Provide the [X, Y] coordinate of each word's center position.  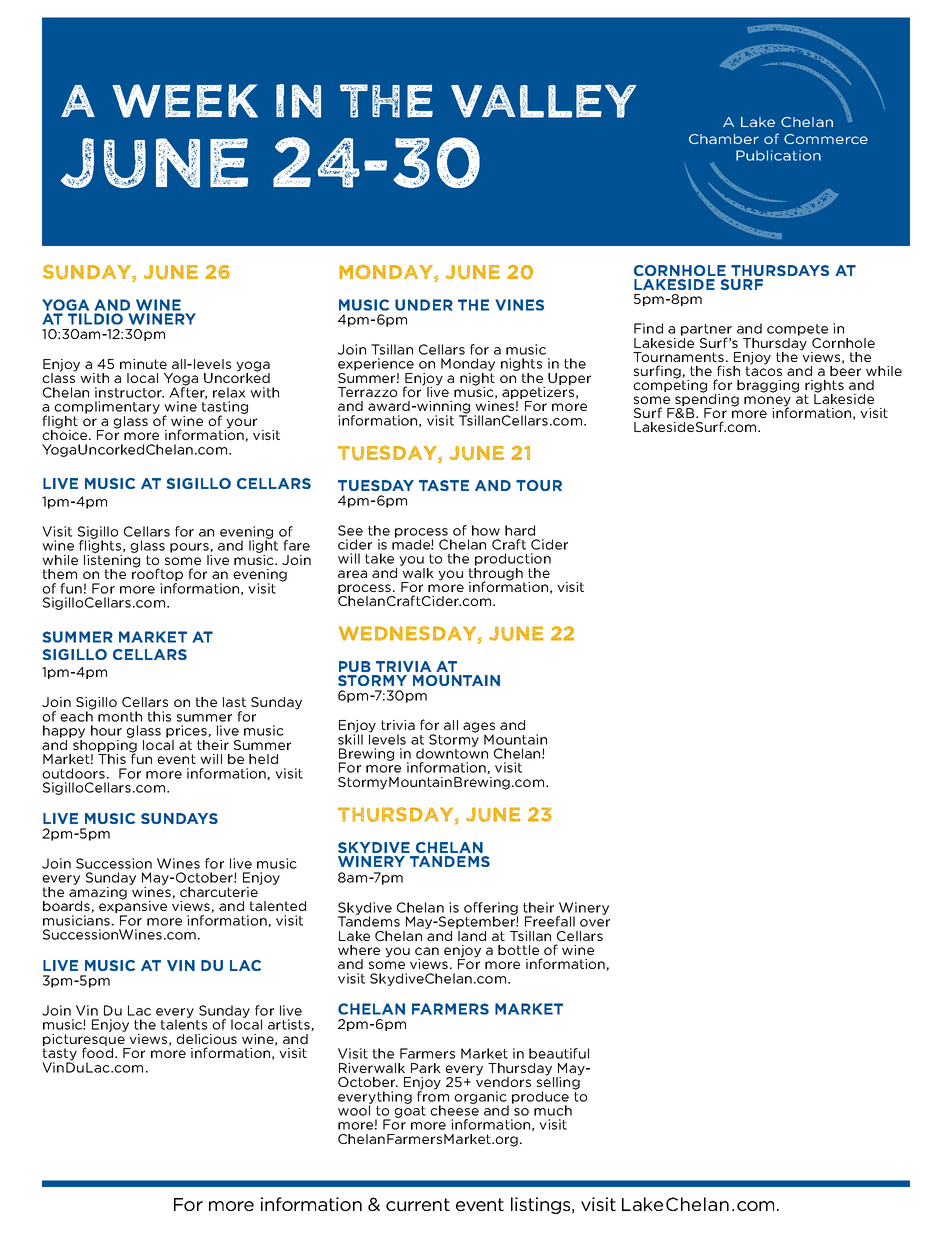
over [595, 923]
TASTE [444, 485]
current [418, 1204]
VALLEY [543, 101]
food [97, 1051]
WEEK [185, 101]
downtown [452, 752]
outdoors [73, 773]
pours [190, 548]
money [767, 402]
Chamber [724, 139]
